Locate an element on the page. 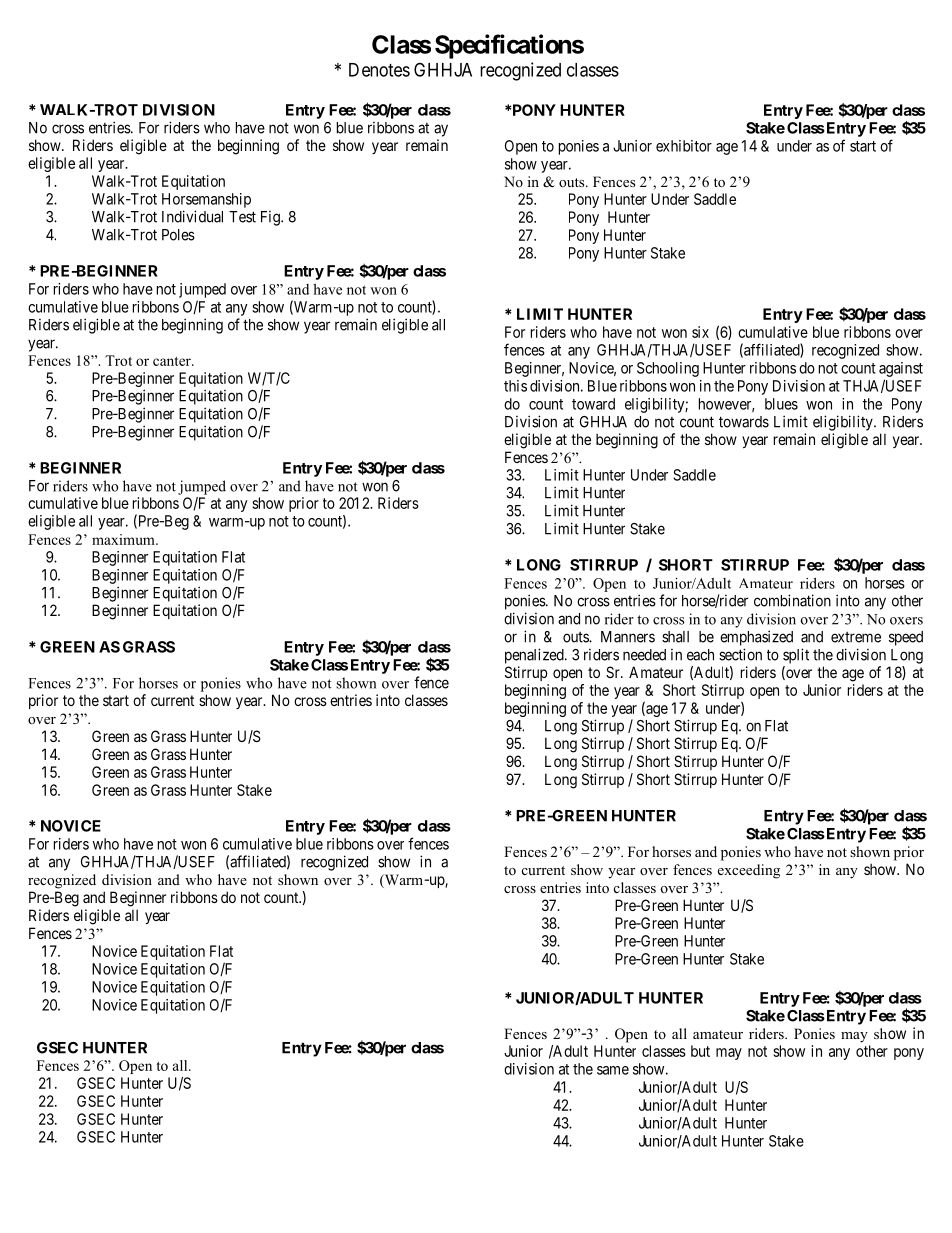  Denotes is located at coordinates (379, 70).
